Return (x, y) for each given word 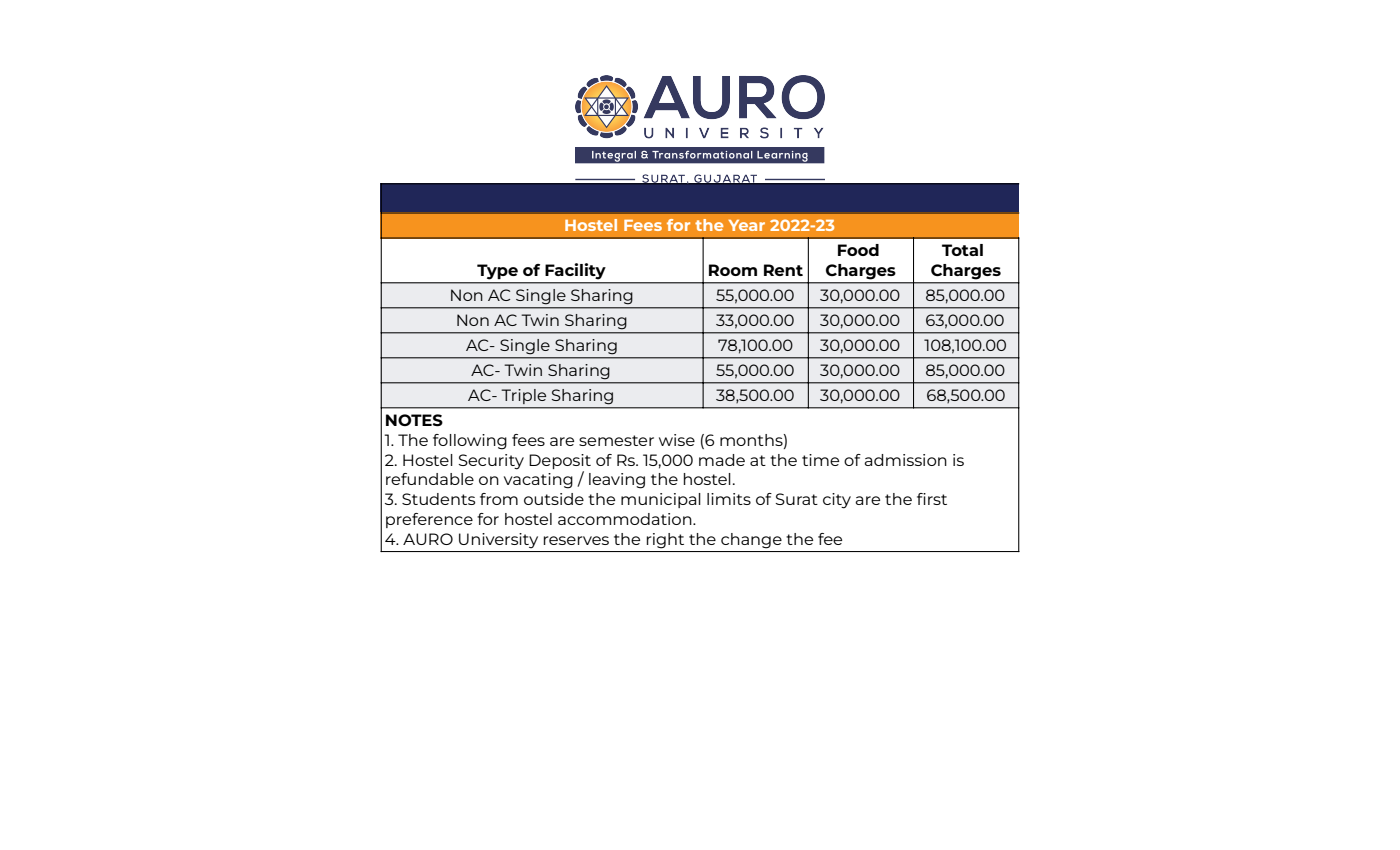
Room (733, 270)
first (932, 499)
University (498, 540)
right (665, 541)
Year (747, 225)
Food (858, 250)
